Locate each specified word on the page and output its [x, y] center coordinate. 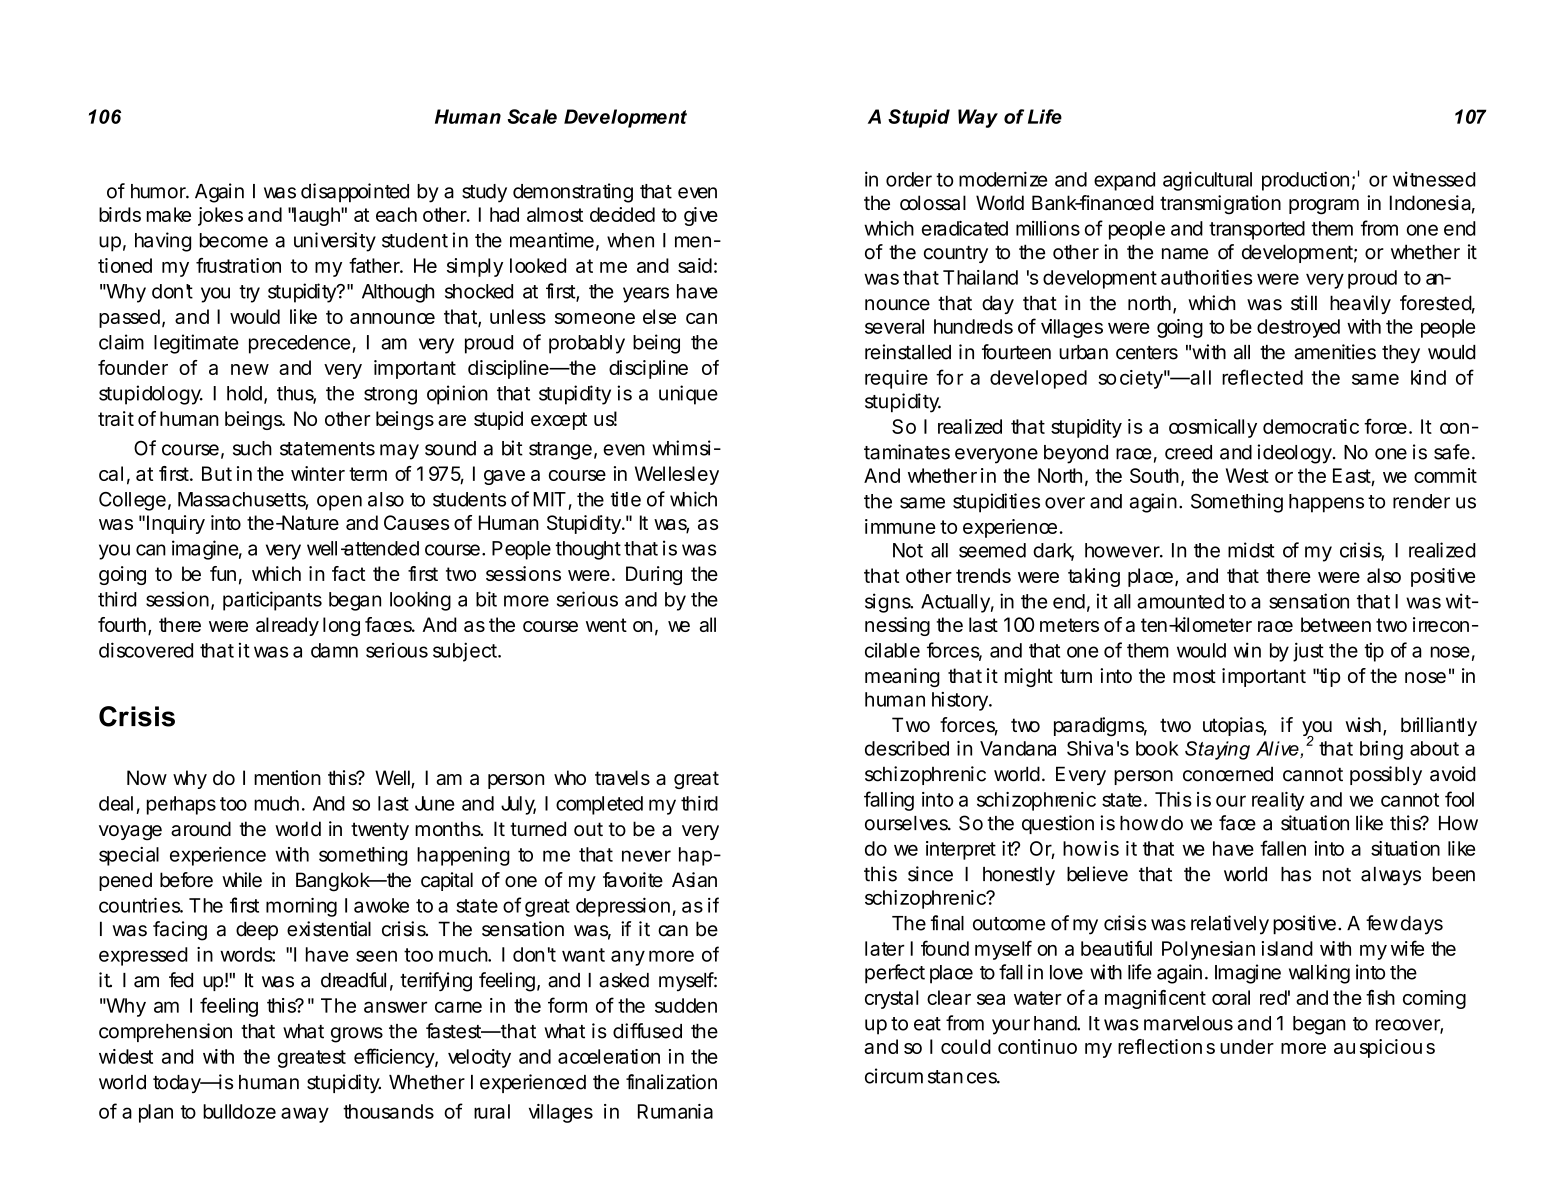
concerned [1228, 774]
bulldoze [239, 1111]
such [252, 448]
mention [287, 777]
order [909, 179]
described [907, 748]
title [626, 499]
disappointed [355, 192]
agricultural [1207, 181]
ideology [1294, 454]
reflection [1160, 1046]
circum [894, 1076]
